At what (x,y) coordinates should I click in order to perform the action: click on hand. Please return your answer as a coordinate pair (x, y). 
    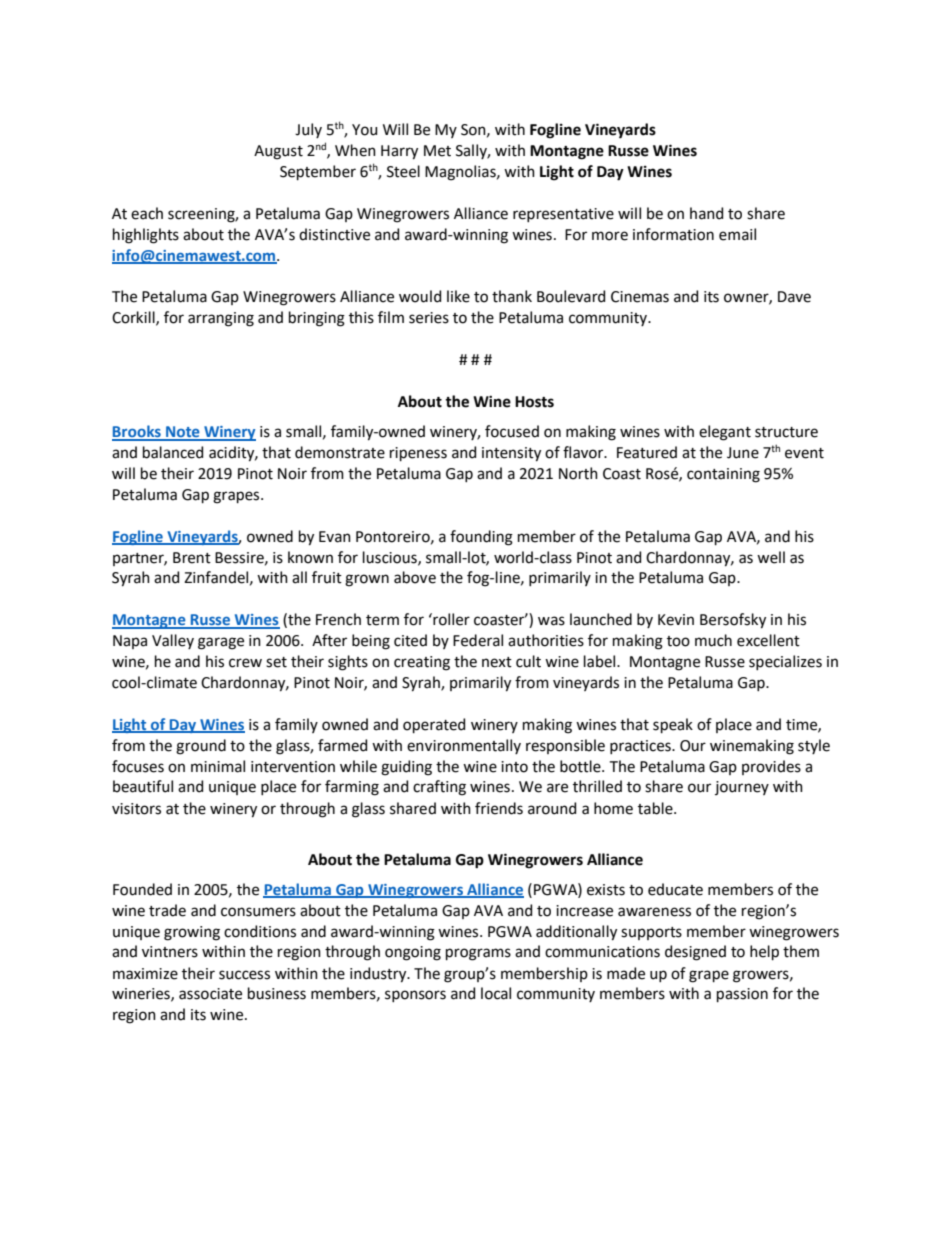
    Looking at the image, I should click on (706, 213).
